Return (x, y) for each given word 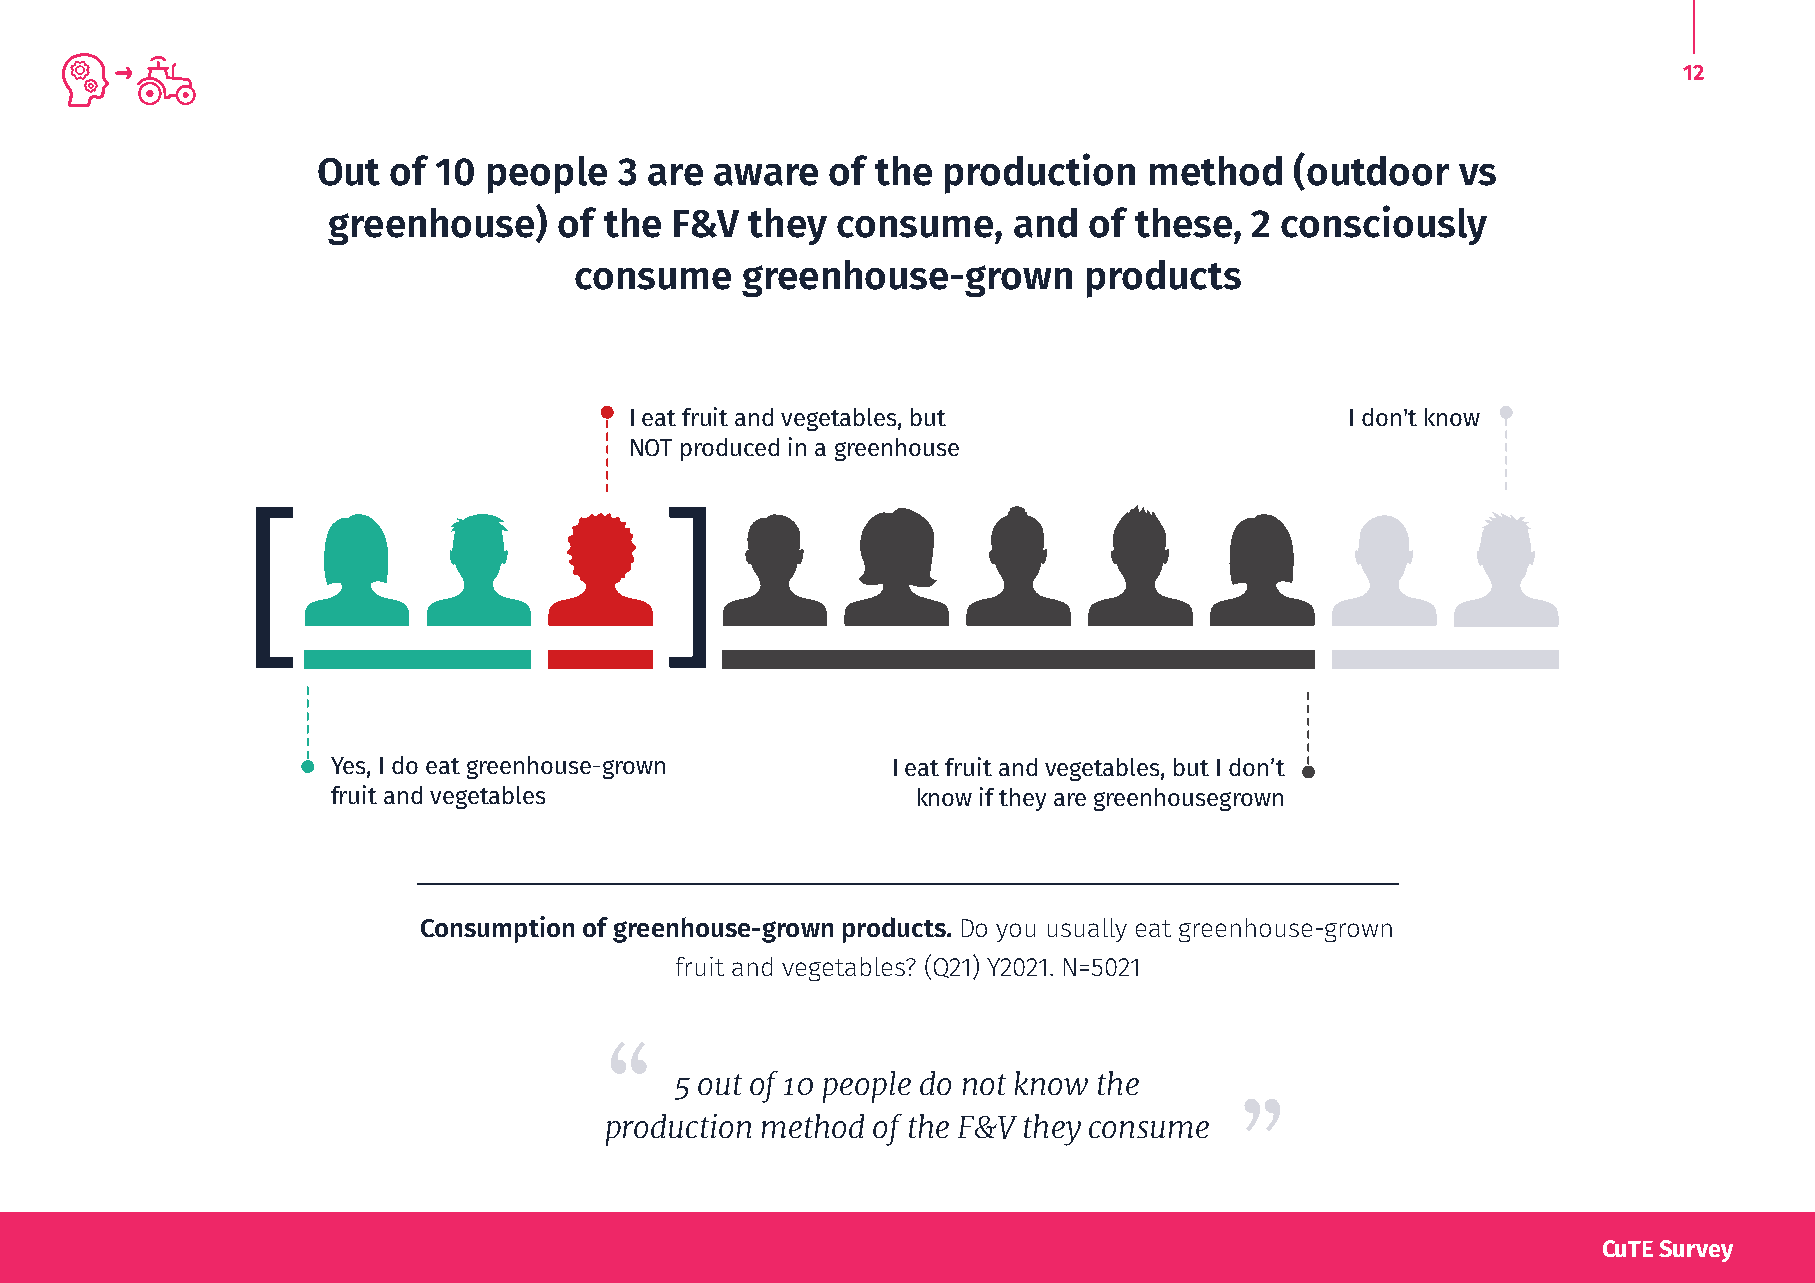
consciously (1384, 225)
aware (766, 175)
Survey (1696, 1251)
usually (1087, 930)
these (1185, 223)
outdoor (1378, 171)
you (1015, 932)
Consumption (497, 929)
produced (730, 449)
